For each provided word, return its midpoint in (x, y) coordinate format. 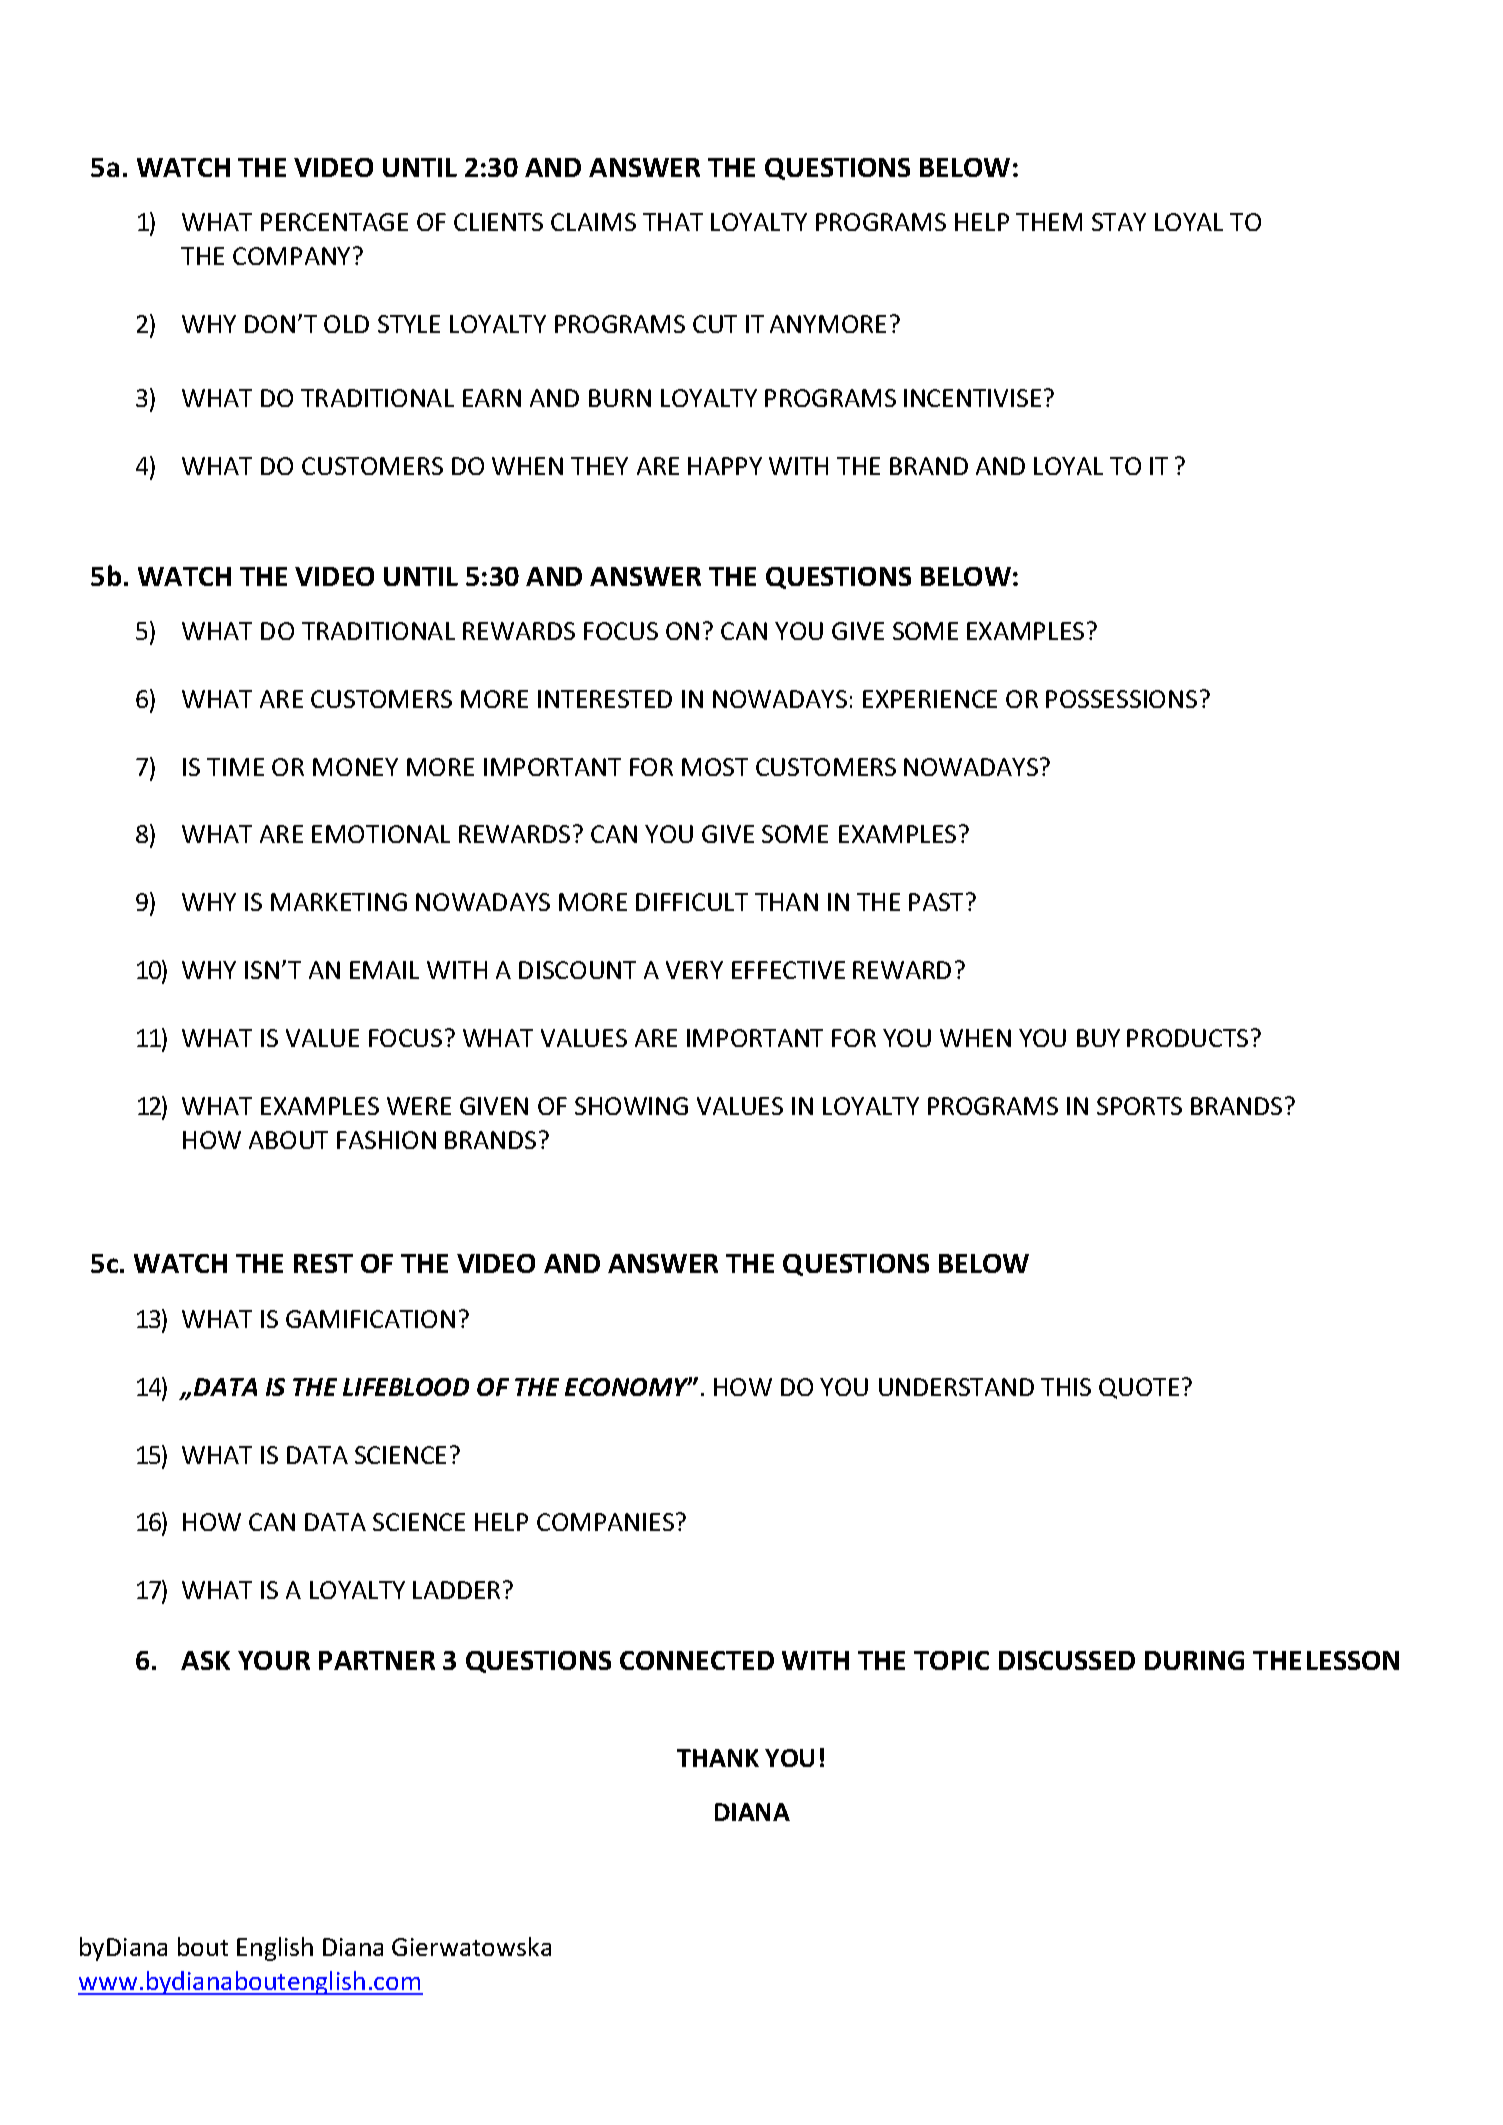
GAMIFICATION (370, 1319)
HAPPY (725, 466)
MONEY (355, 767)
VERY (694, 970)
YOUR (274, 1660)
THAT (673, 222)
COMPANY (291, 256)
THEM (1049, 222)
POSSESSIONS (1121, 699)
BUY (1098, 1038)
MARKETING (339, 902)
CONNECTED (697, 1660)
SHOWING (631, 1106)
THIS (1066, 1387)
